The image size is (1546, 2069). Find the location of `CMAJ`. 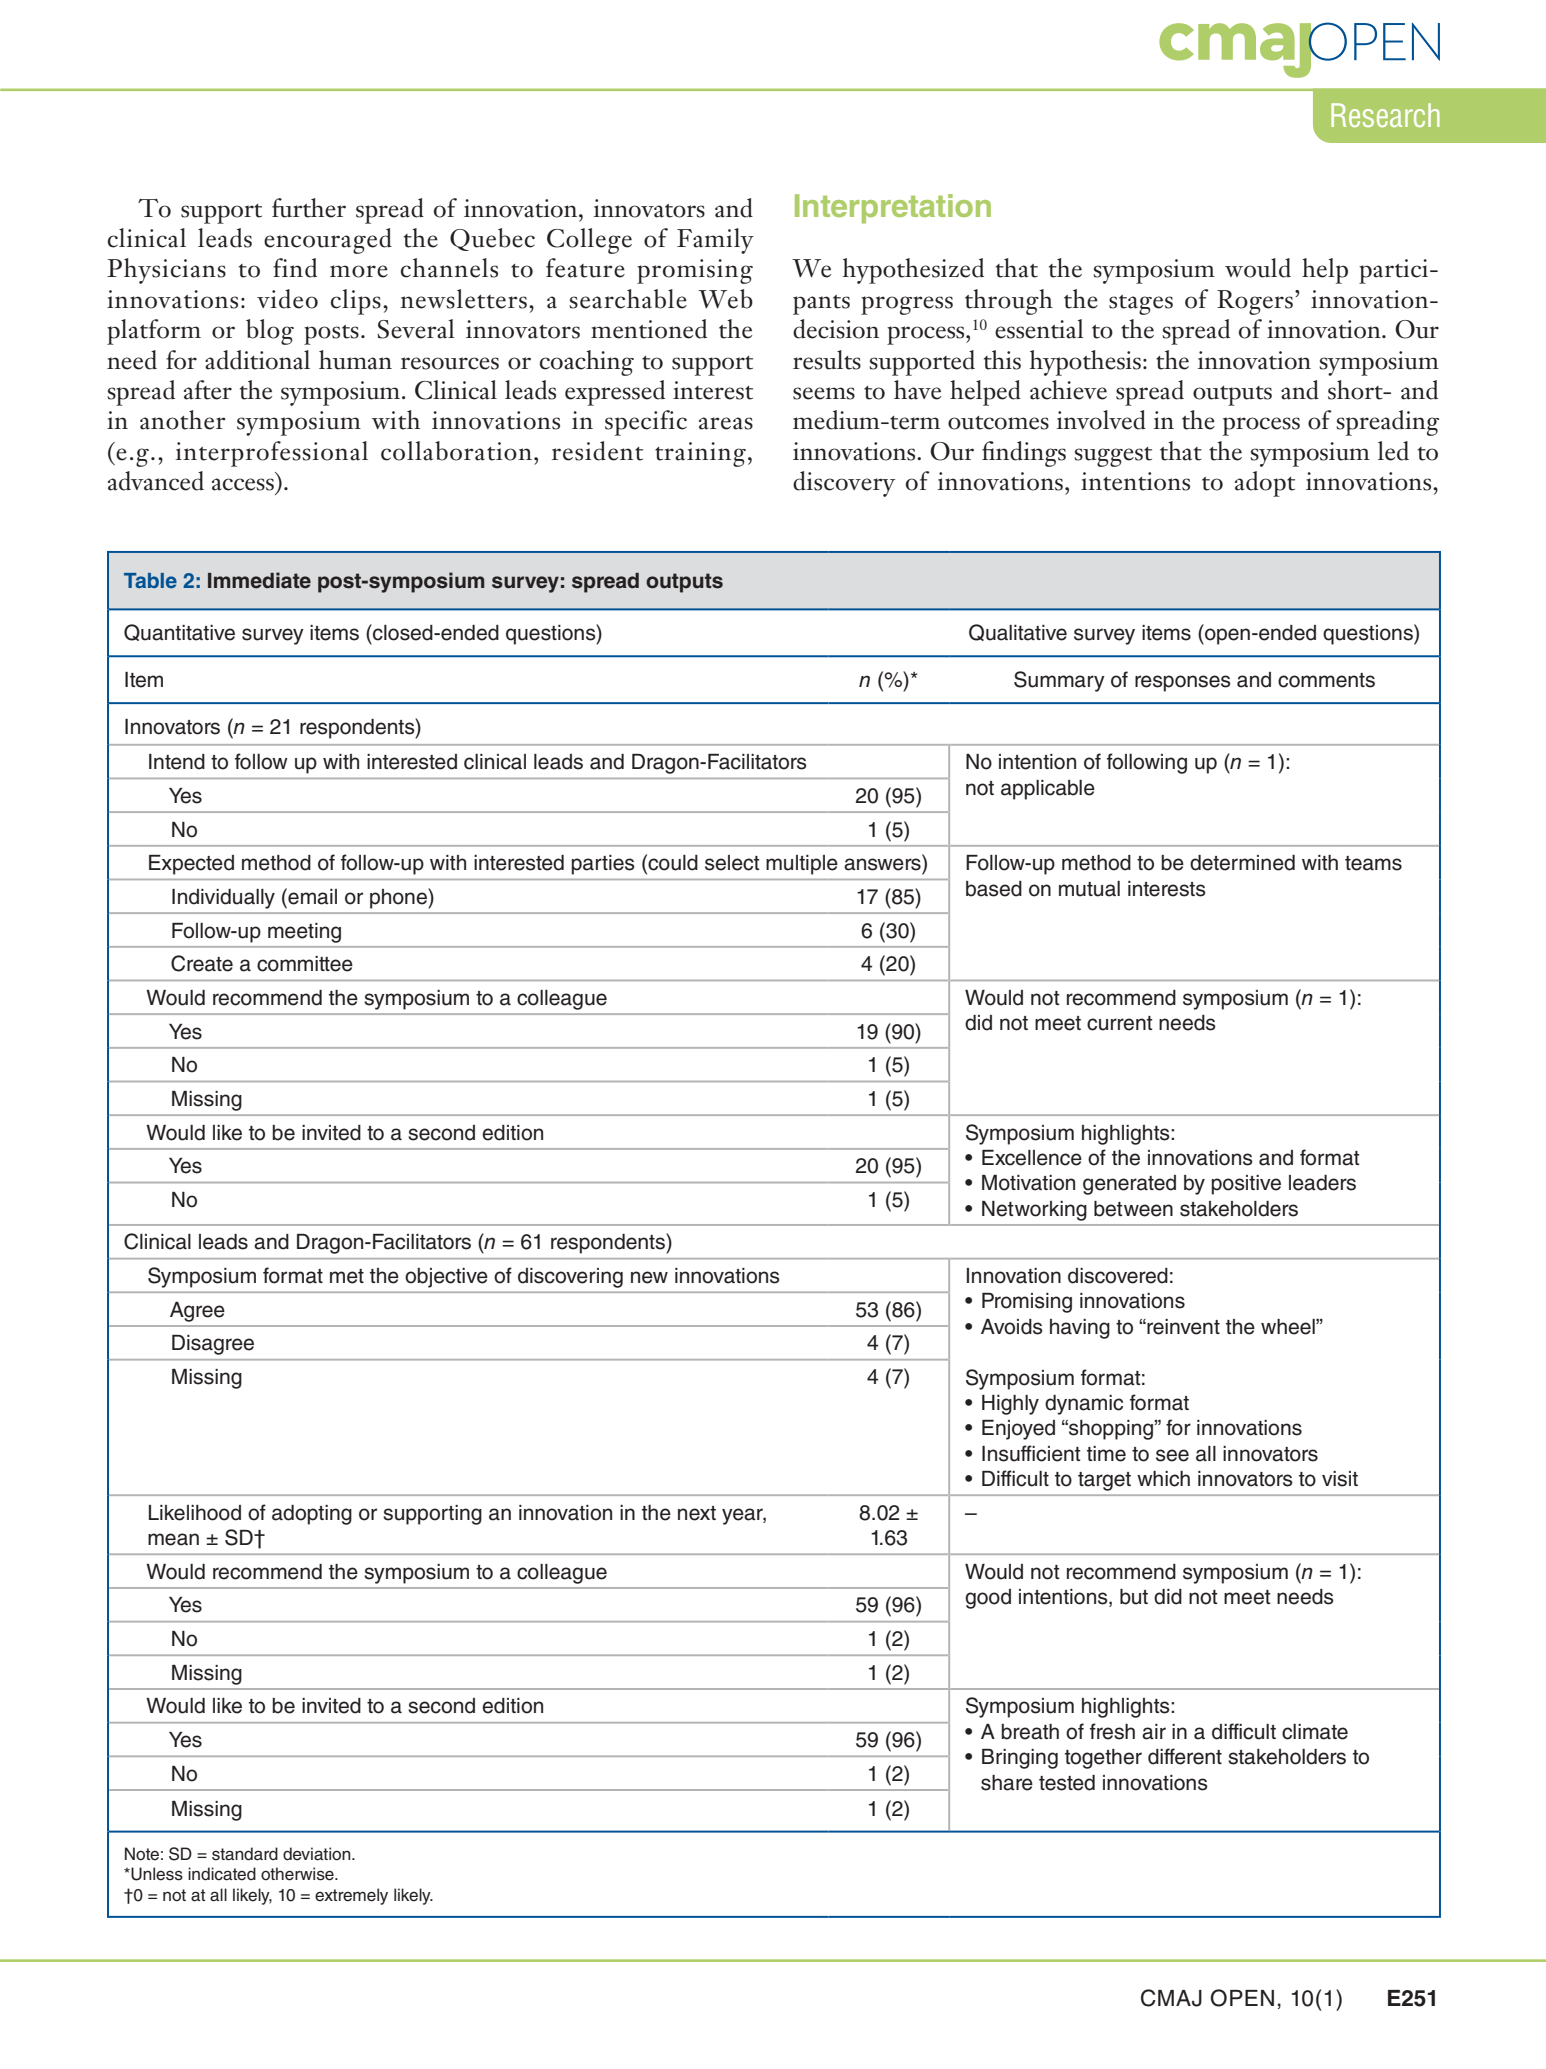

CMAJ is located at coordinates (1171, 1998).
